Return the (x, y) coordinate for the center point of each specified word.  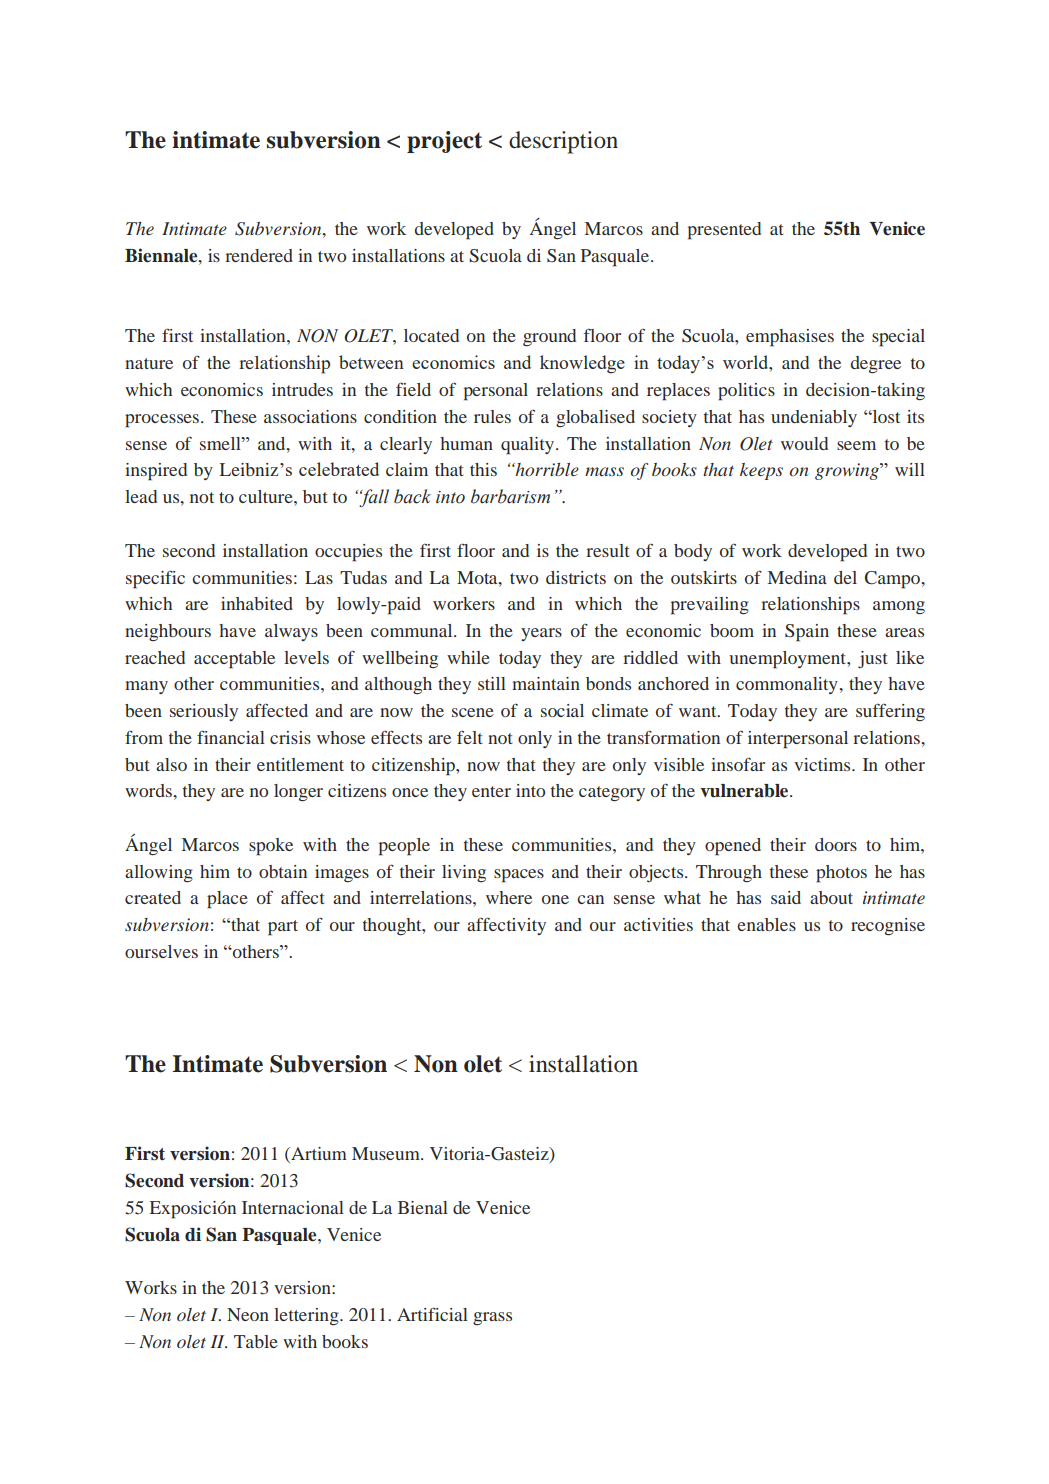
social (562, 710)
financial (231, 737)
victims (823, 764)
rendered (259, 255)
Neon (248, 1314)
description (563, 142)
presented (724, 231)
